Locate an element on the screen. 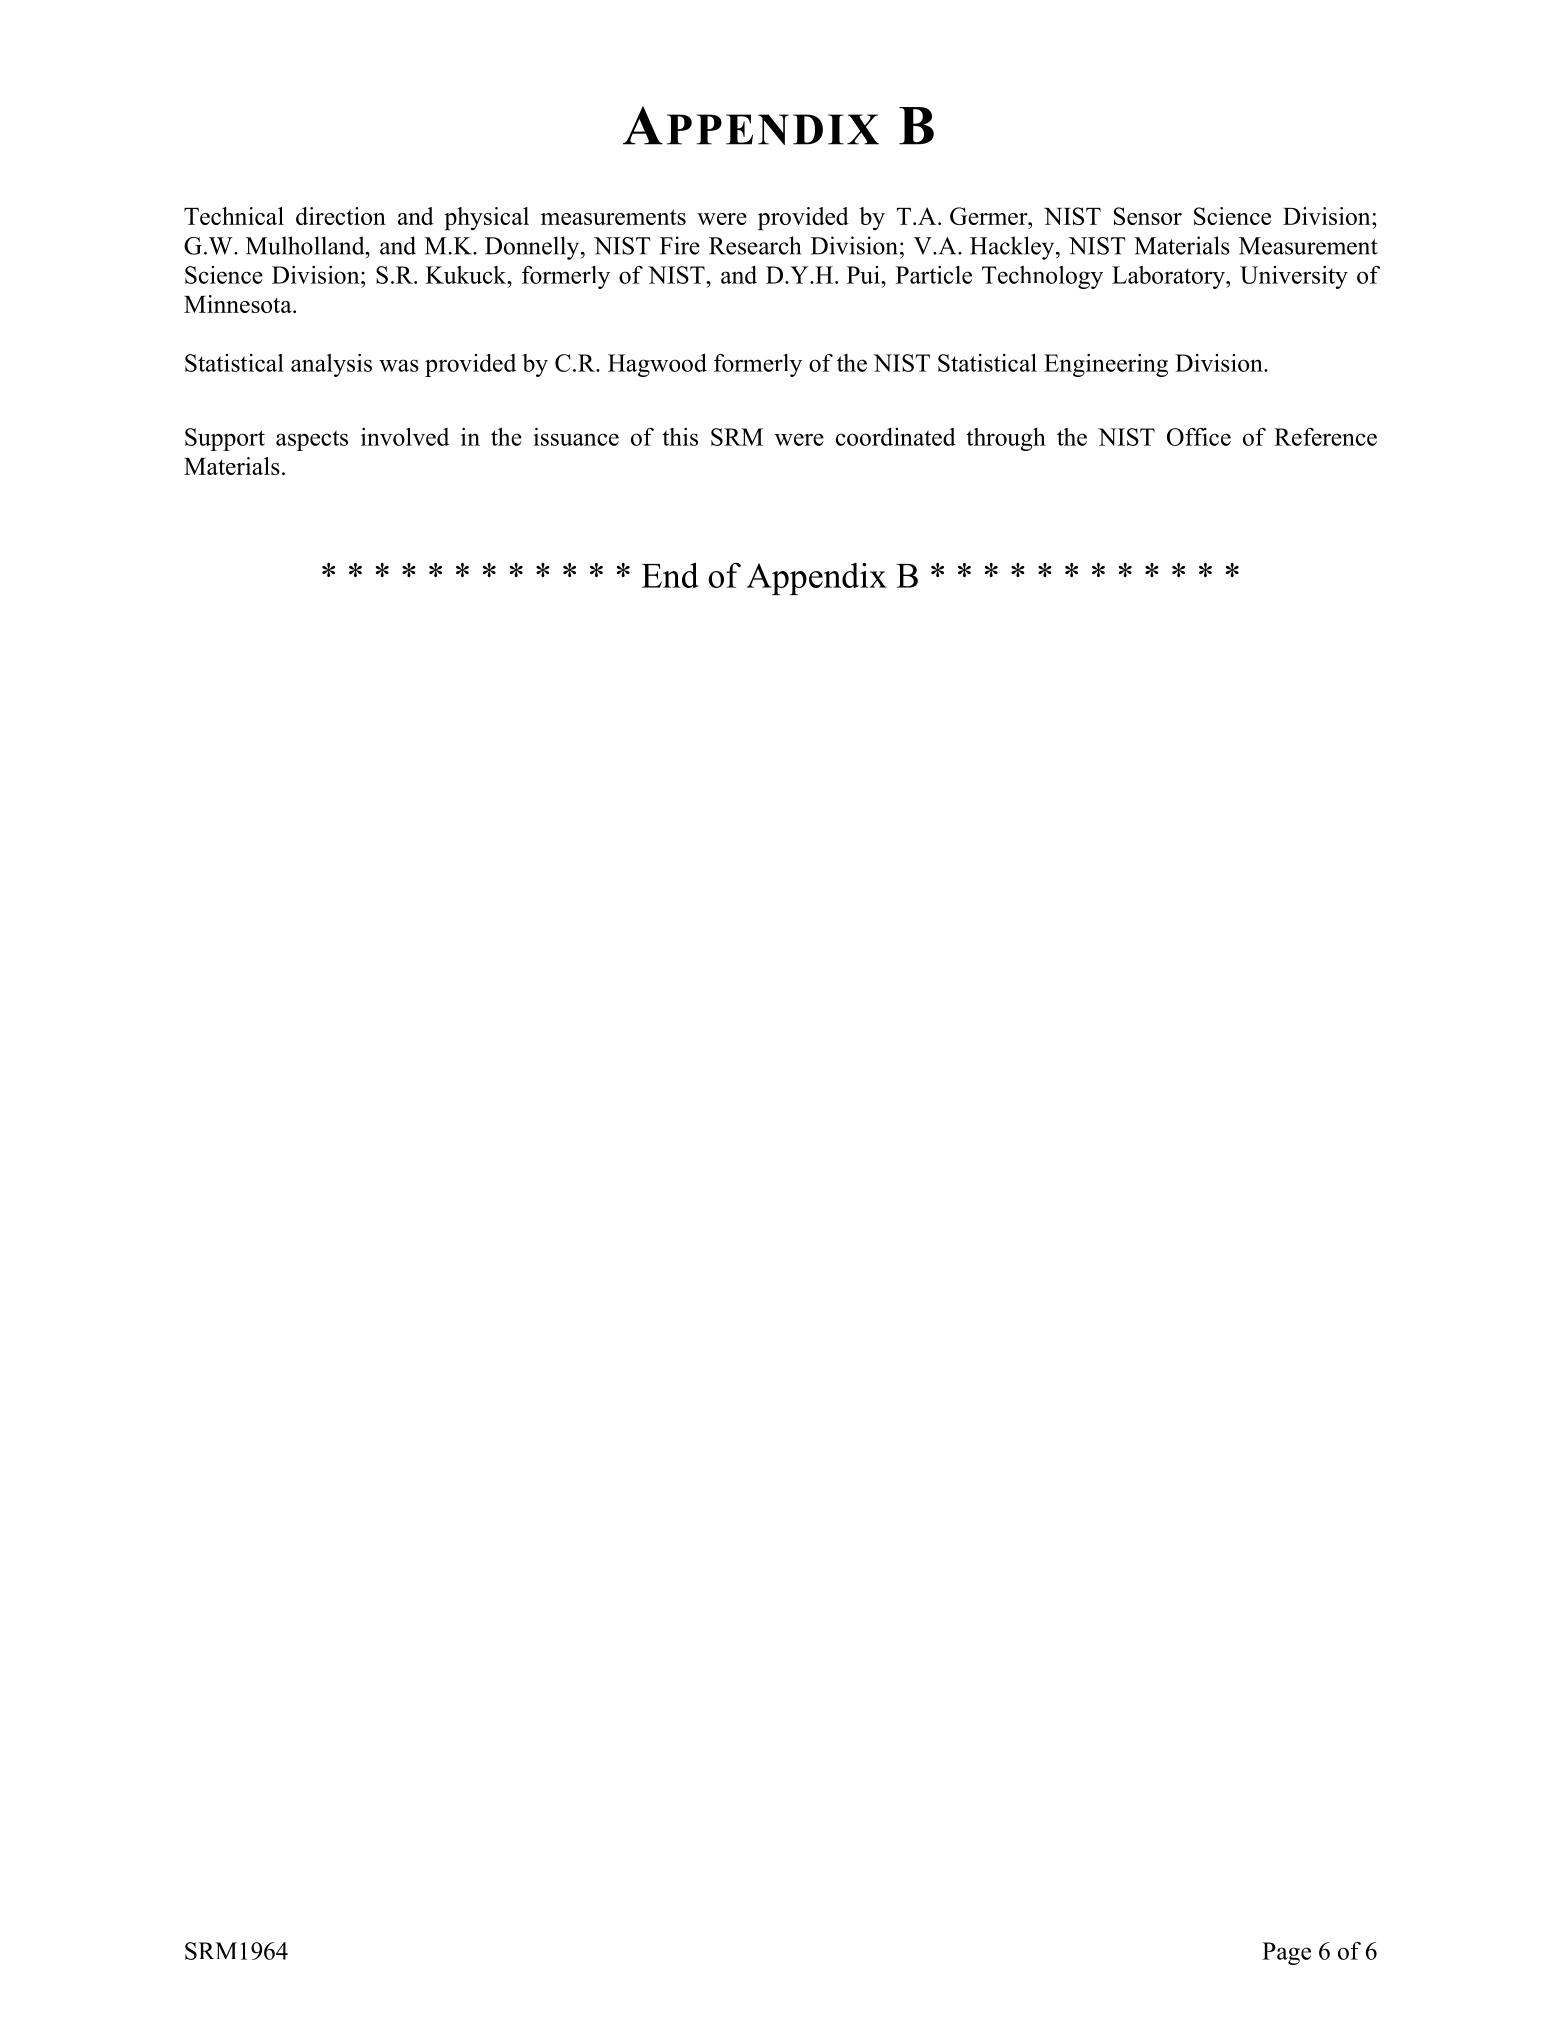 Image resolution: width=1561 pixels, height=2020 pixels. this is located at coordinates (680, 437).
